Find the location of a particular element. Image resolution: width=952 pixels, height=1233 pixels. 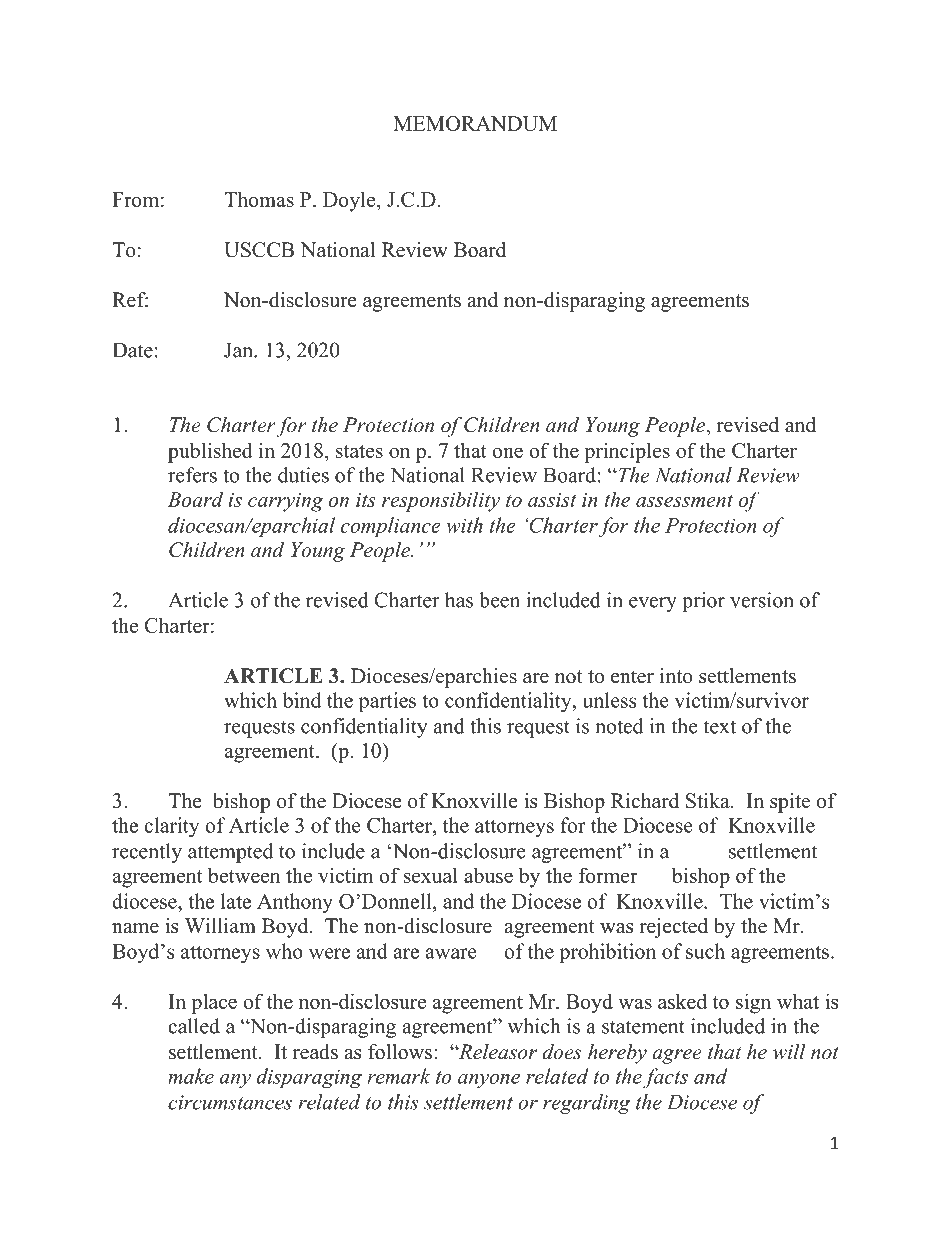

anyone is located at coordinates (489, 1081).
